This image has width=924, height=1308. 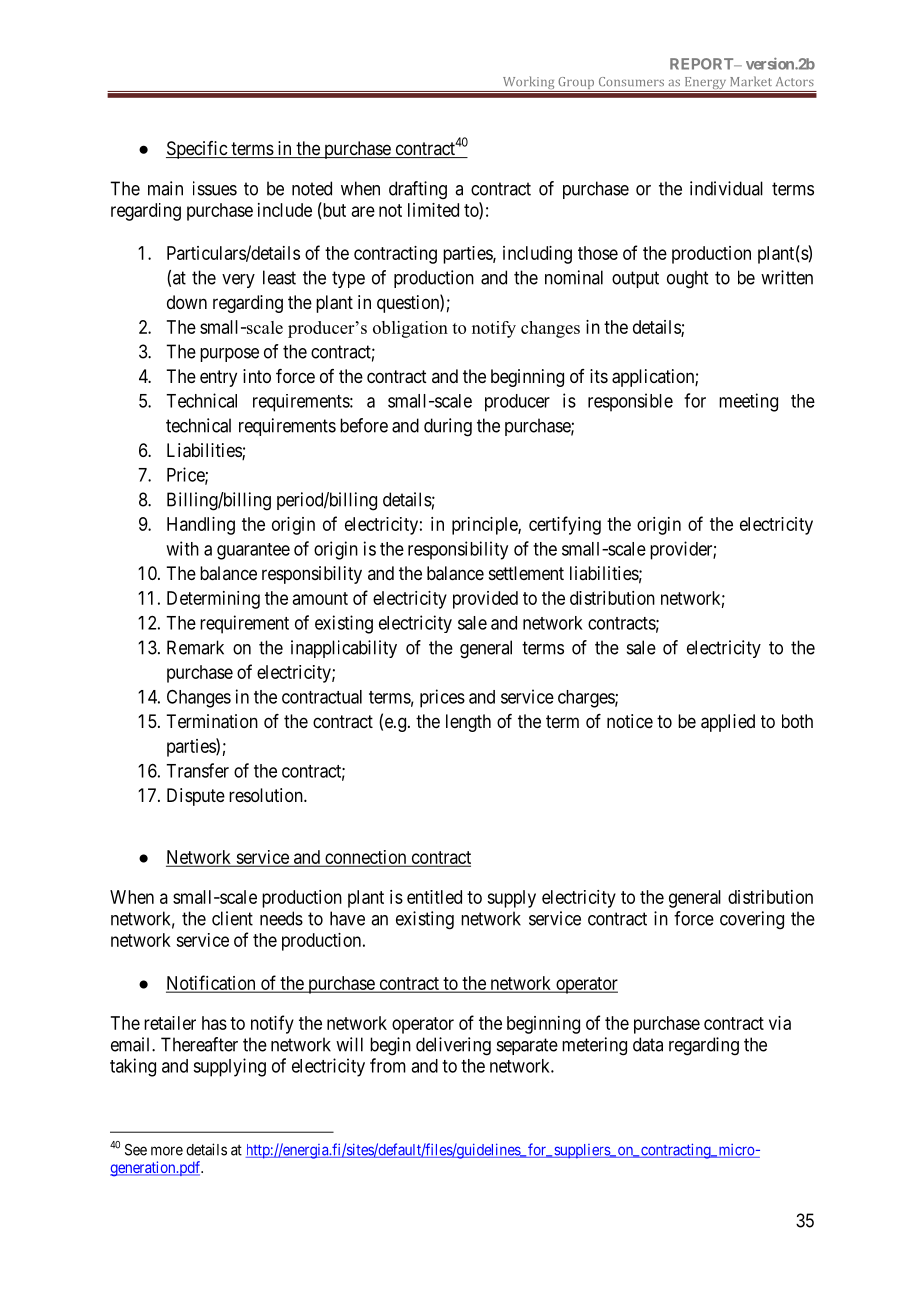 What do you see at coordinates (201, 526) in the image?
I see `Handling` at bounding box center [201, 526].
